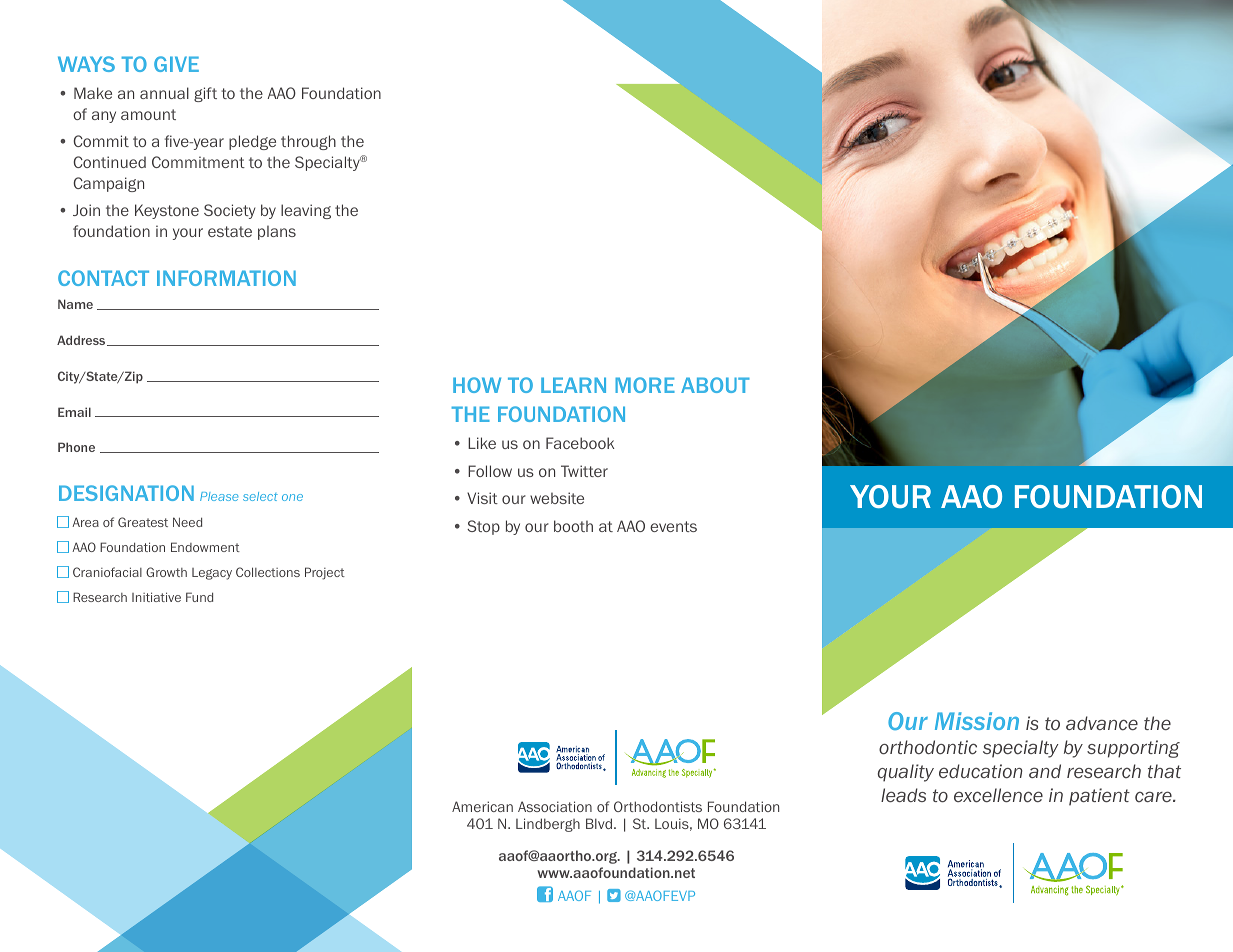 The image size is (1233, 952). I want to click on Address, so click(82, 340).
